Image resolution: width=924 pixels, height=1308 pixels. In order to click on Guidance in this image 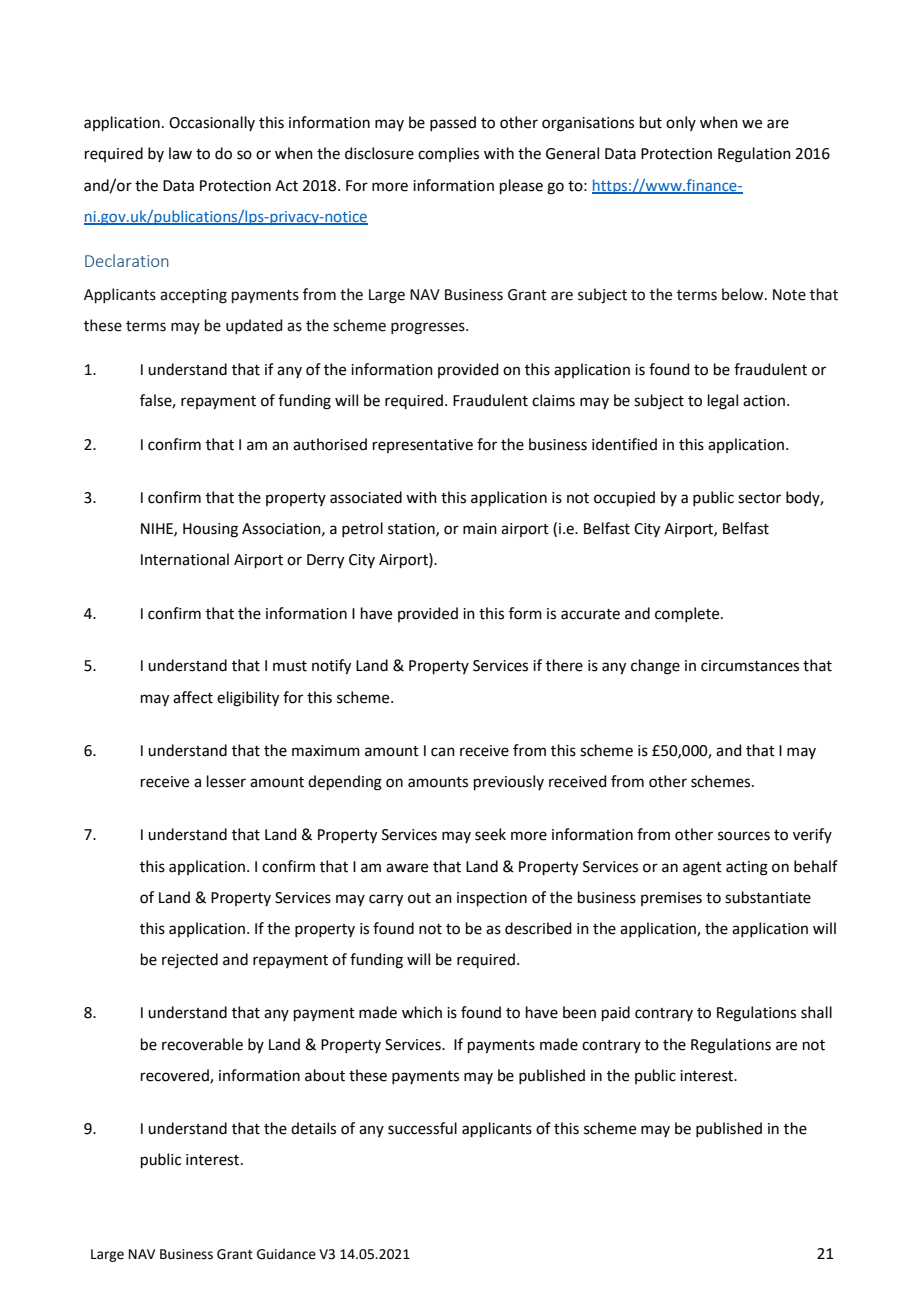, I will do `click(286, 1254)`.
